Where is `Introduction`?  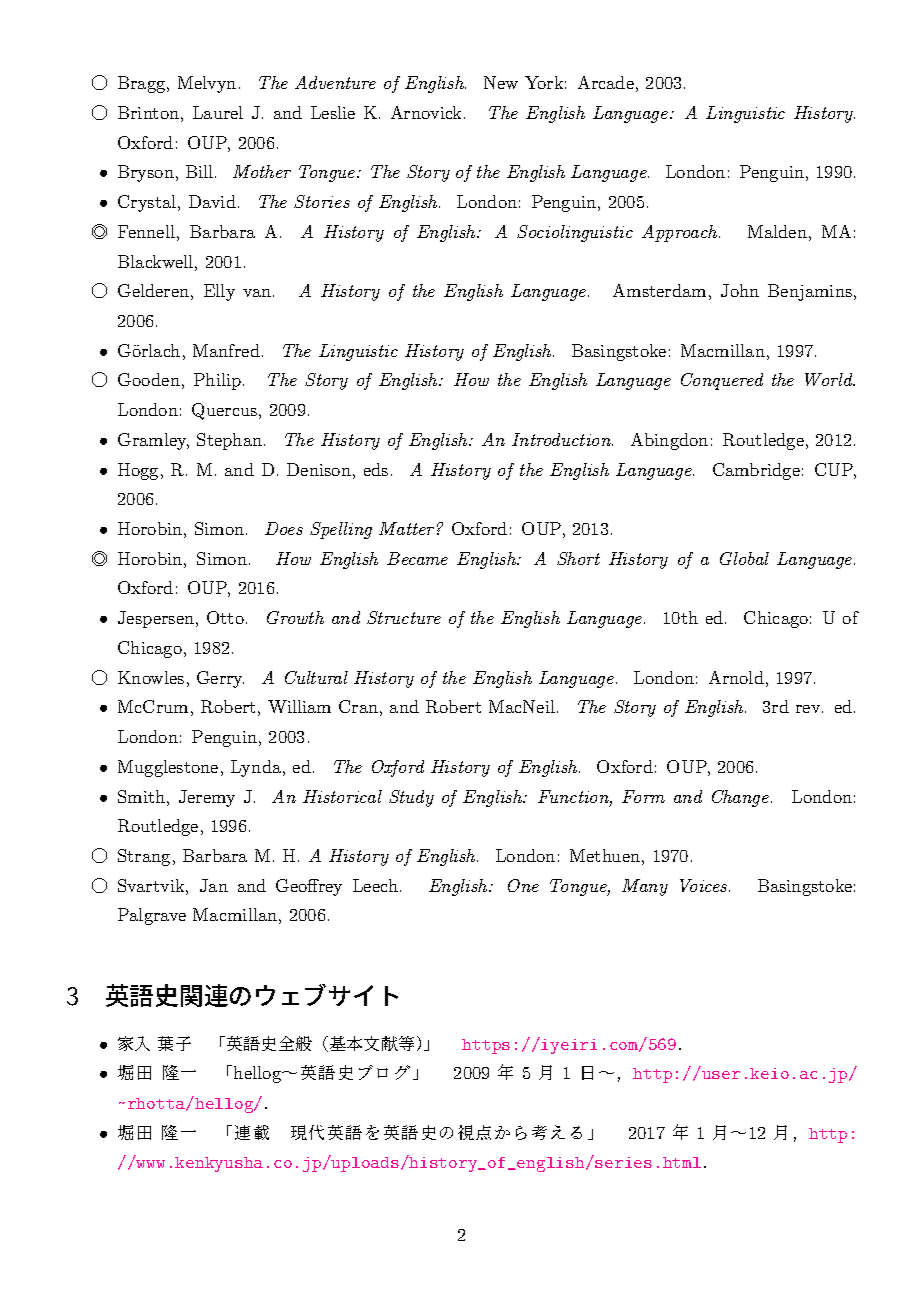
Introduction is located at coordinates (562, 439).
